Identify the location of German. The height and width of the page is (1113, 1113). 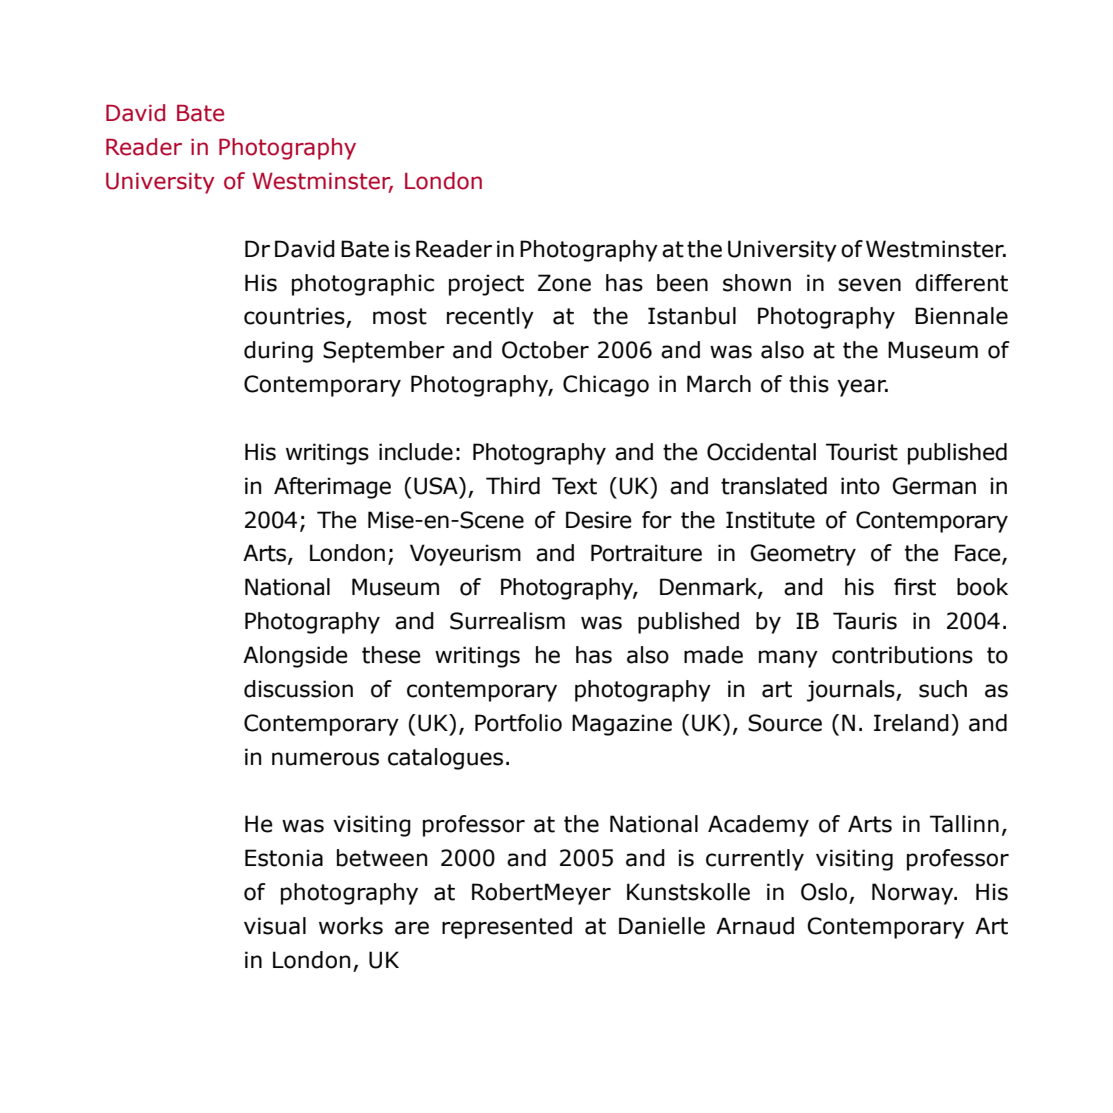
(934, 486).
